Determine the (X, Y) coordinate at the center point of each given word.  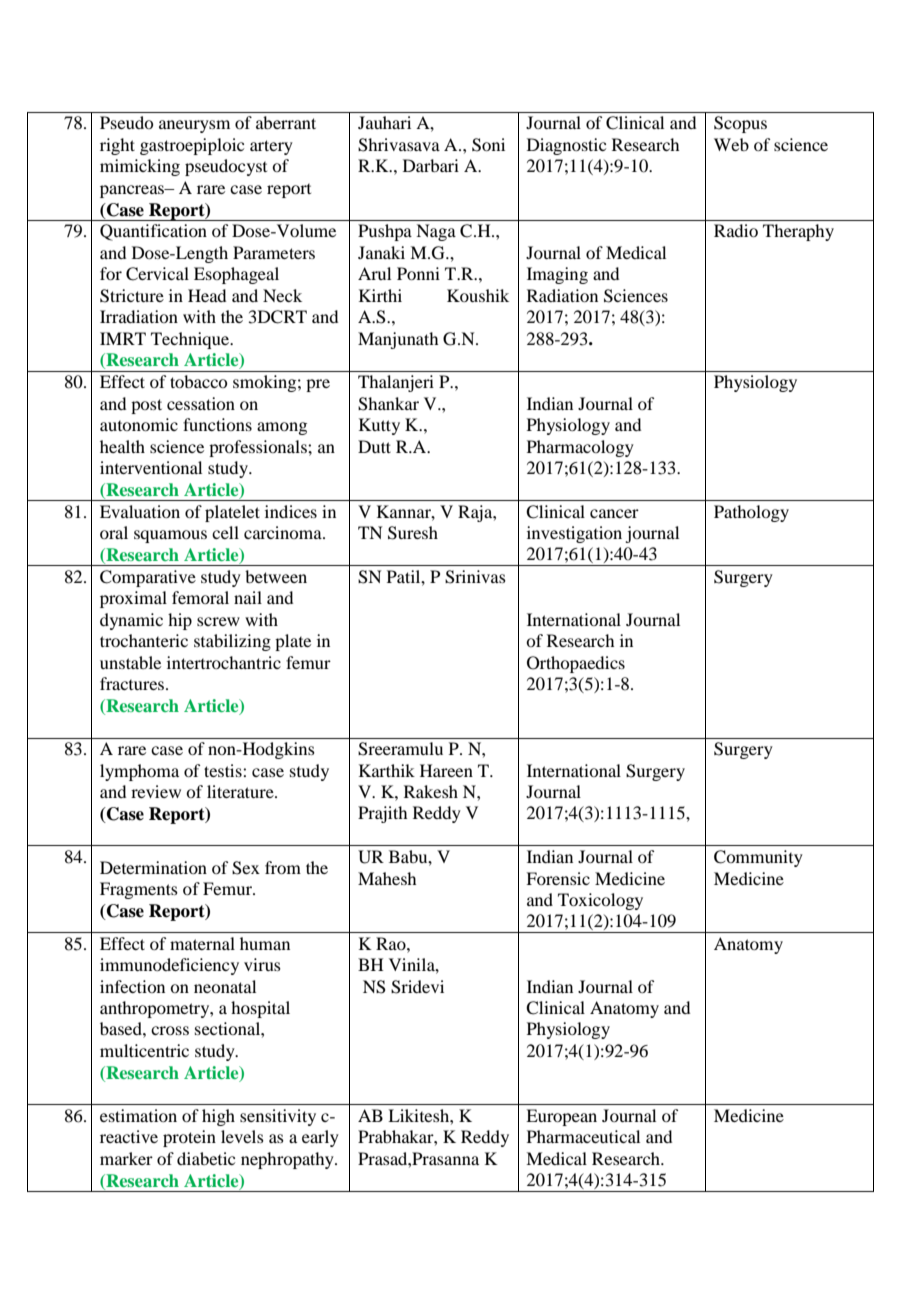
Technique (191, 340)
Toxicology (600, 901)
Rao (392, 943)
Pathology (751, 513)
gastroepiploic (192, 146)
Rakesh (431, 791)
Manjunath (398, 340)
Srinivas (475, 577)
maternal (202, 943)
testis (224, 770)
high (218, 1117)
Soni (488, 145)
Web (731, 144)
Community (758, 858)
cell (225, 532)
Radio (736, 230)
